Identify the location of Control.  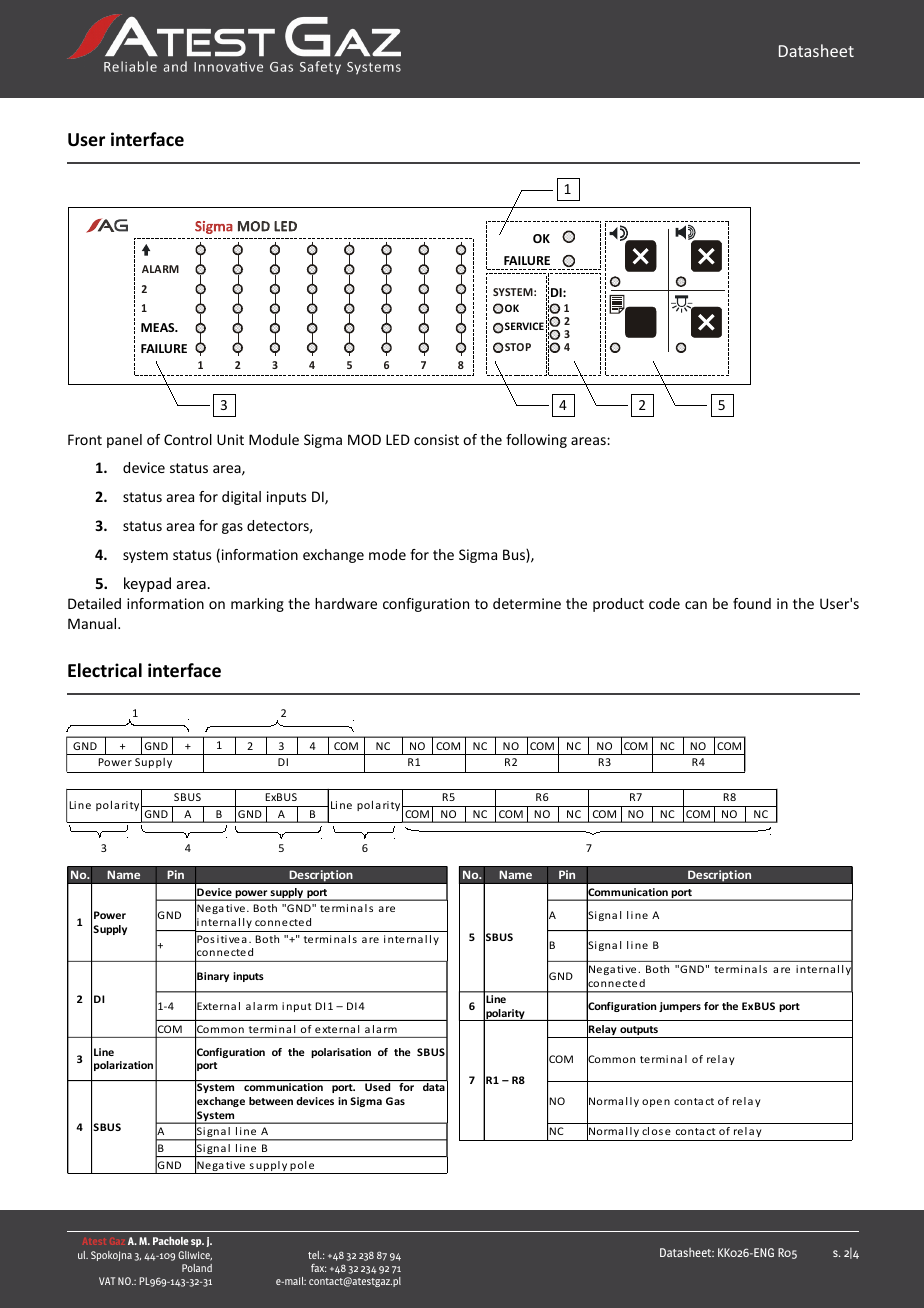
(188, 439).
